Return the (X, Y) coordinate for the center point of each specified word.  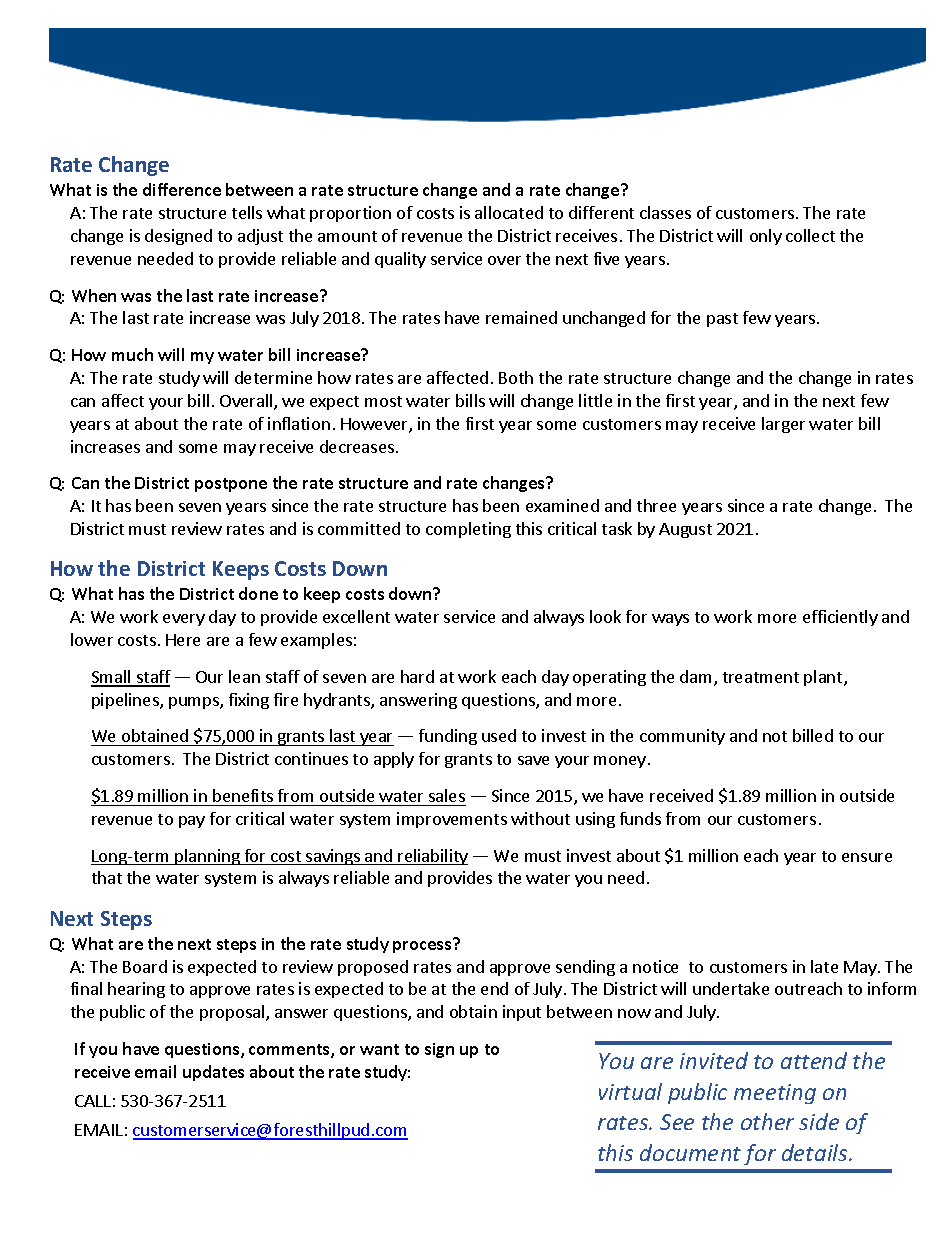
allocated (509, 212)
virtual (630, 1091)
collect (810, 235)
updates (213, 1073)
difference (182, 189)
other (767, 1121)
